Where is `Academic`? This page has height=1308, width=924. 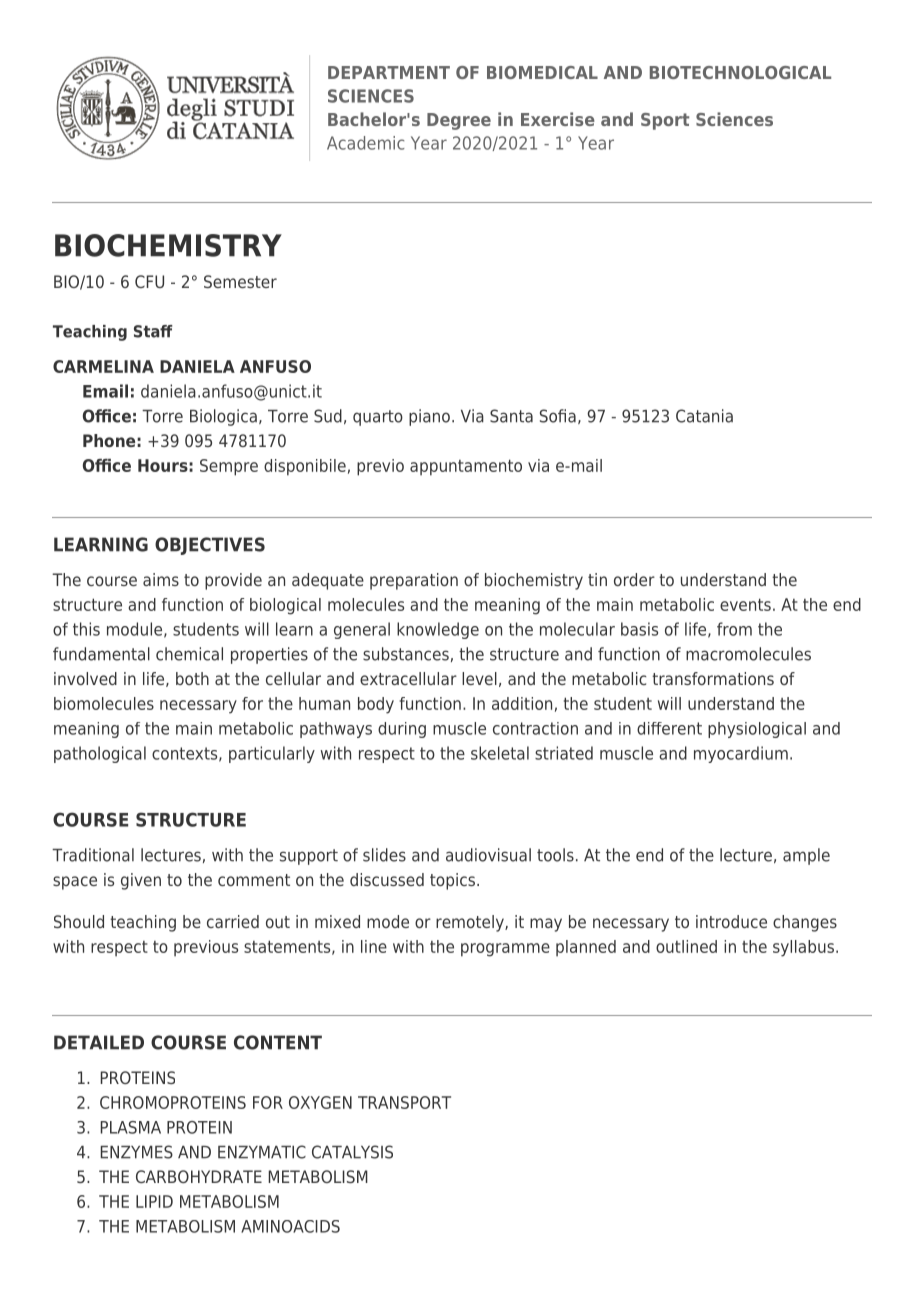 Academic is located at coordinates (366, 143).
